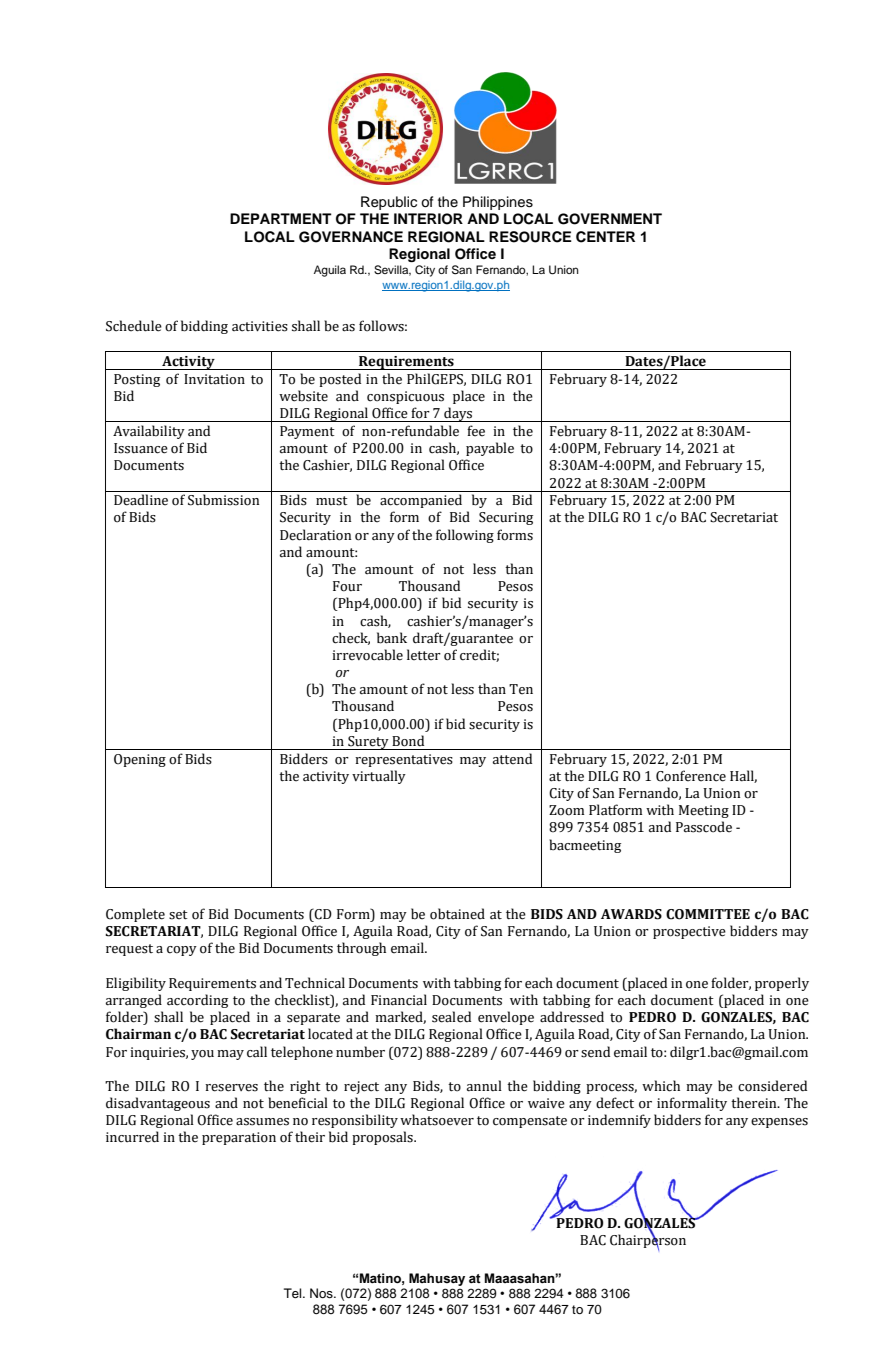 The width and height of the page is (896, 1371). I want to click on Conference, so click(691, 776).
